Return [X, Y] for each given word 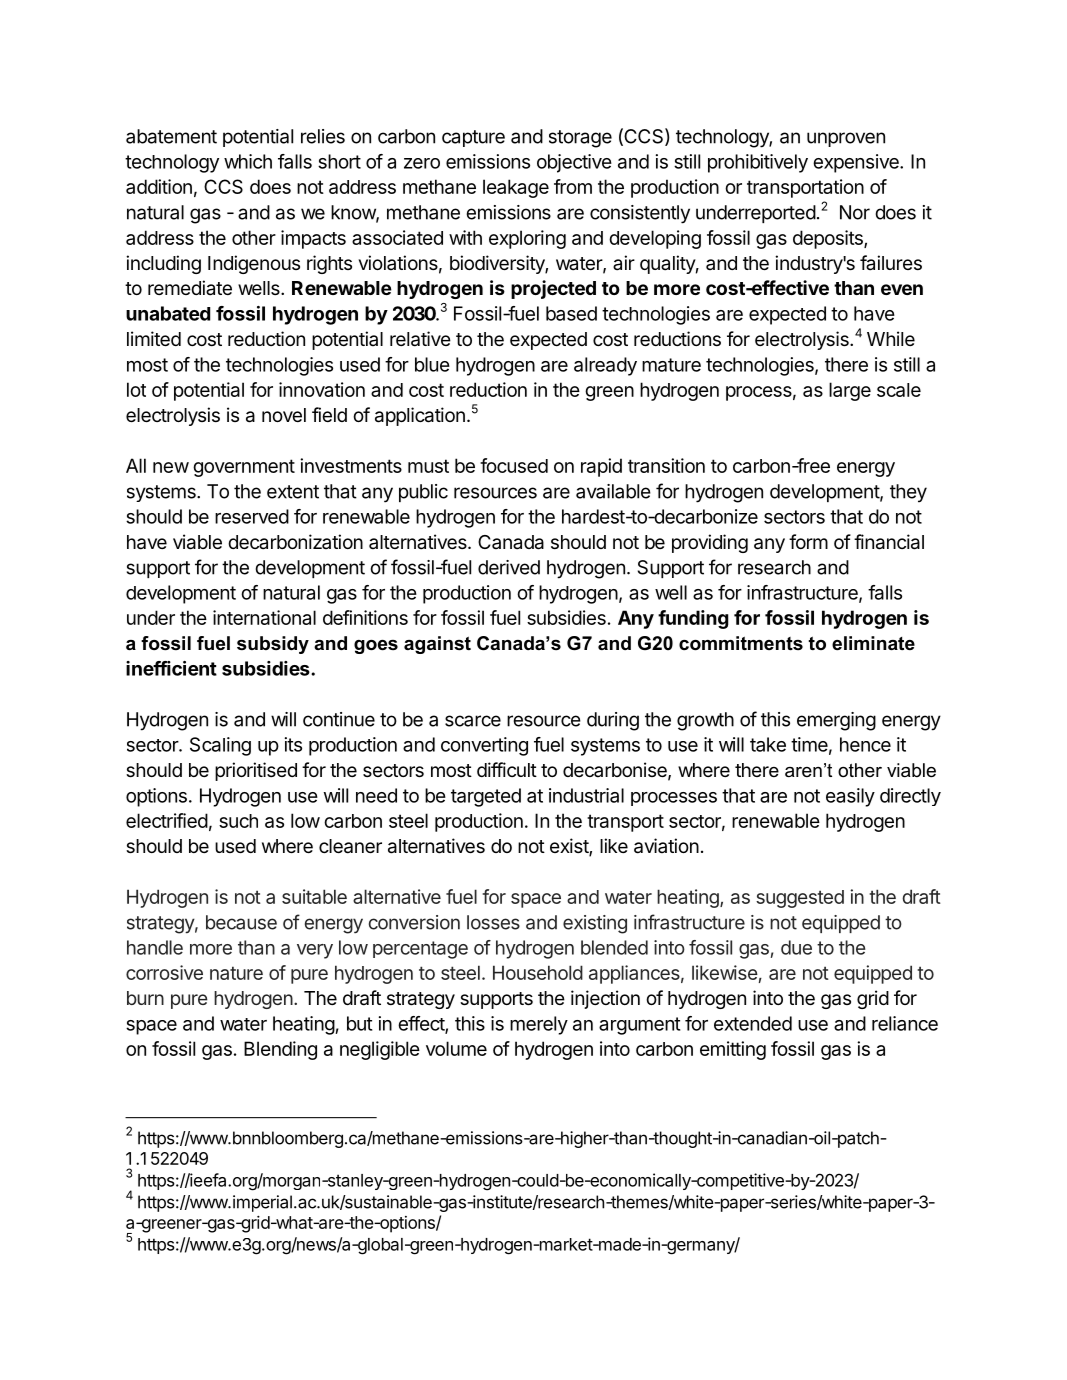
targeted [486, 797]
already [605, 366]
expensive [857, 163]
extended [753, 1023]
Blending [280, 1050]
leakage [516, 188]
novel [284, 415]
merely [539, 1025]
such [238, 821]
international [264, 617]
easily [850, 797]
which [248, 161]
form [808, 541]
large [850, 391]
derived [509, 567]
